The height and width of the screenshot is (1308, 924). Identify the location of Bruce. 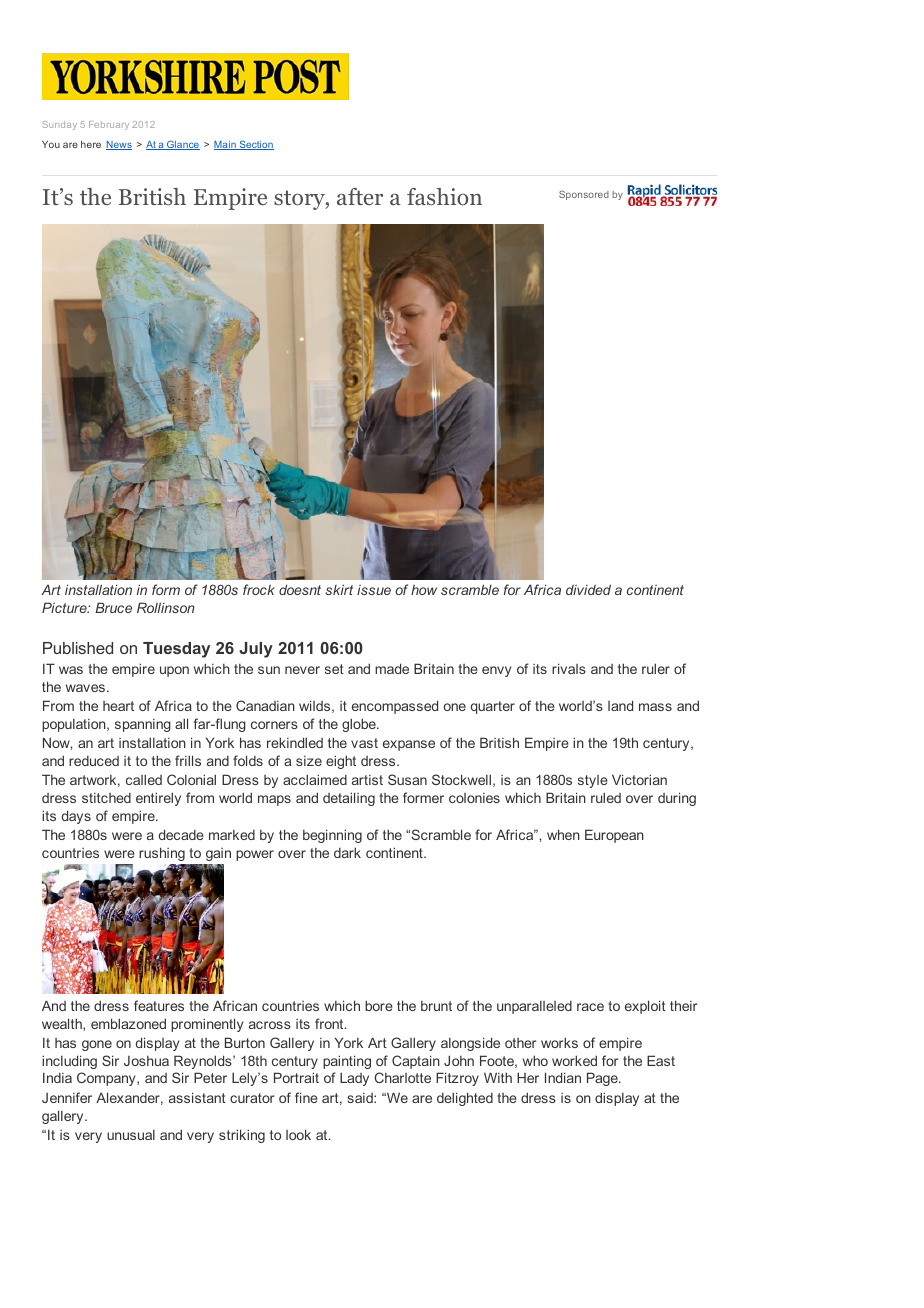
(113, 607).
